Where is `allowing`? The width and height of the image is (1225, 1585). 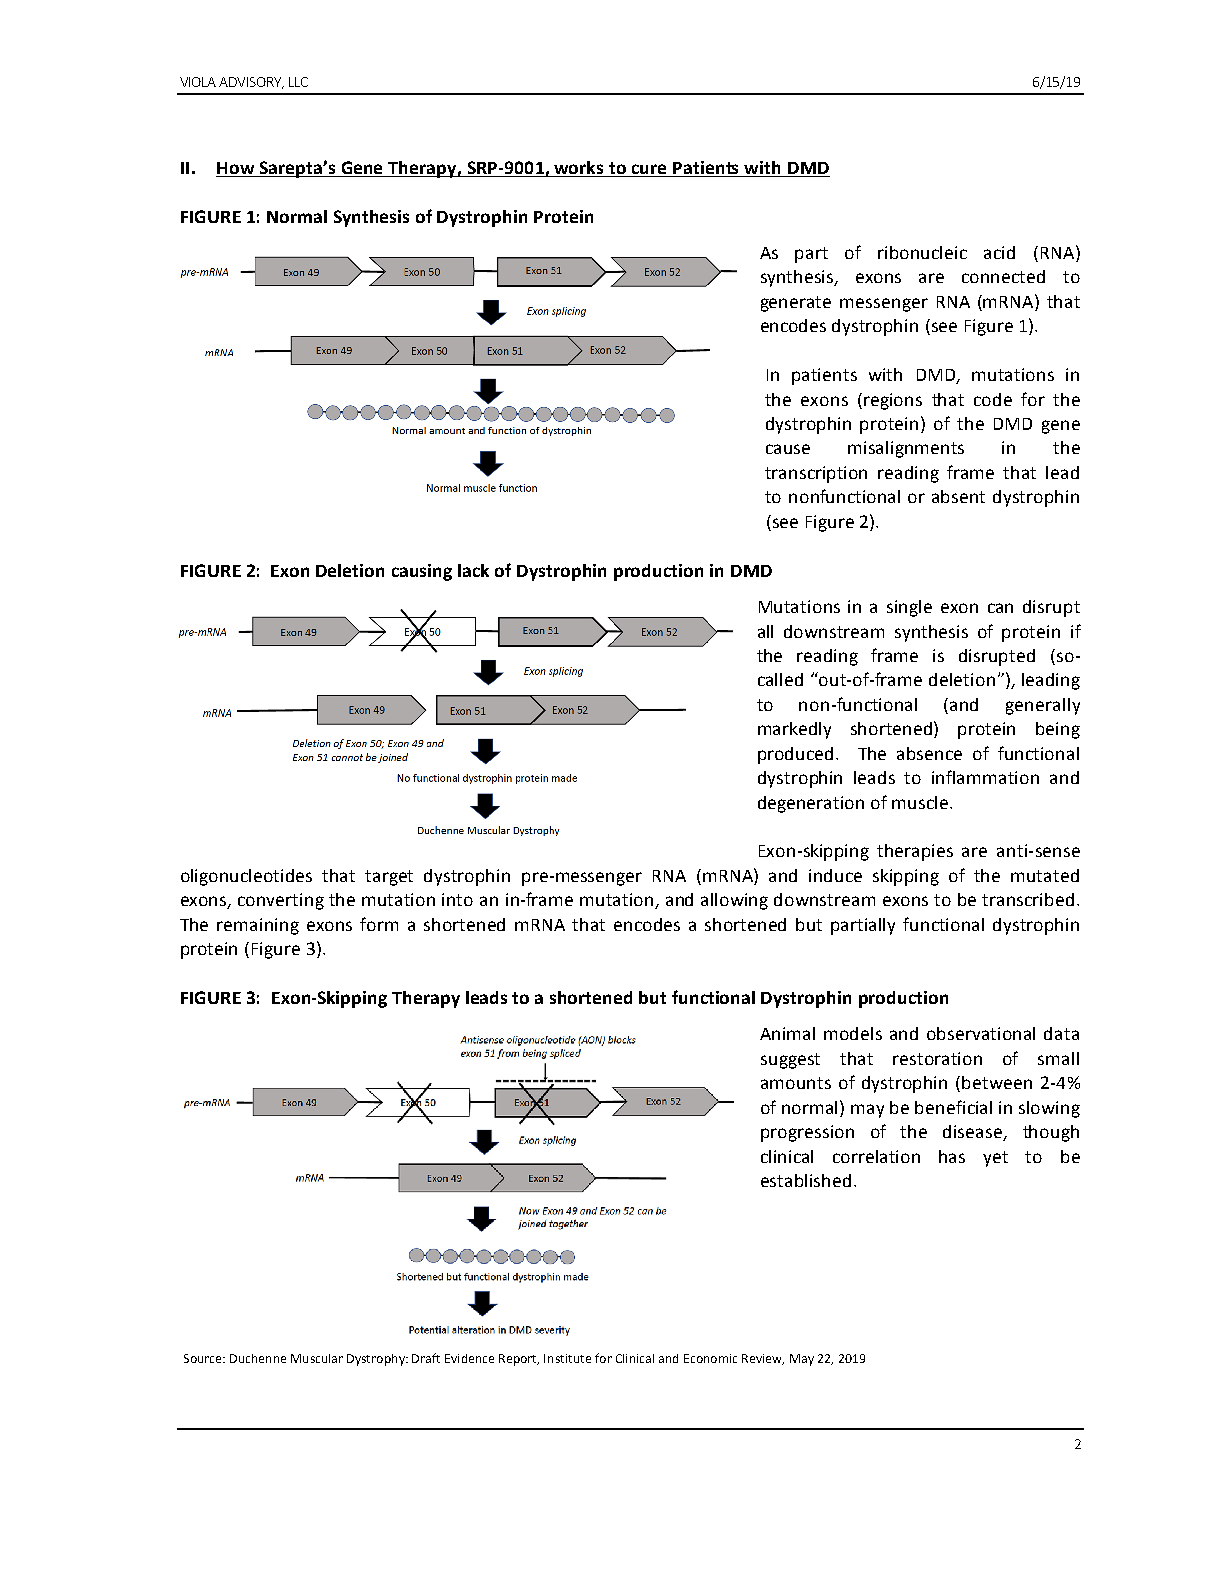 allowing is located at coordinates (734, 901).
